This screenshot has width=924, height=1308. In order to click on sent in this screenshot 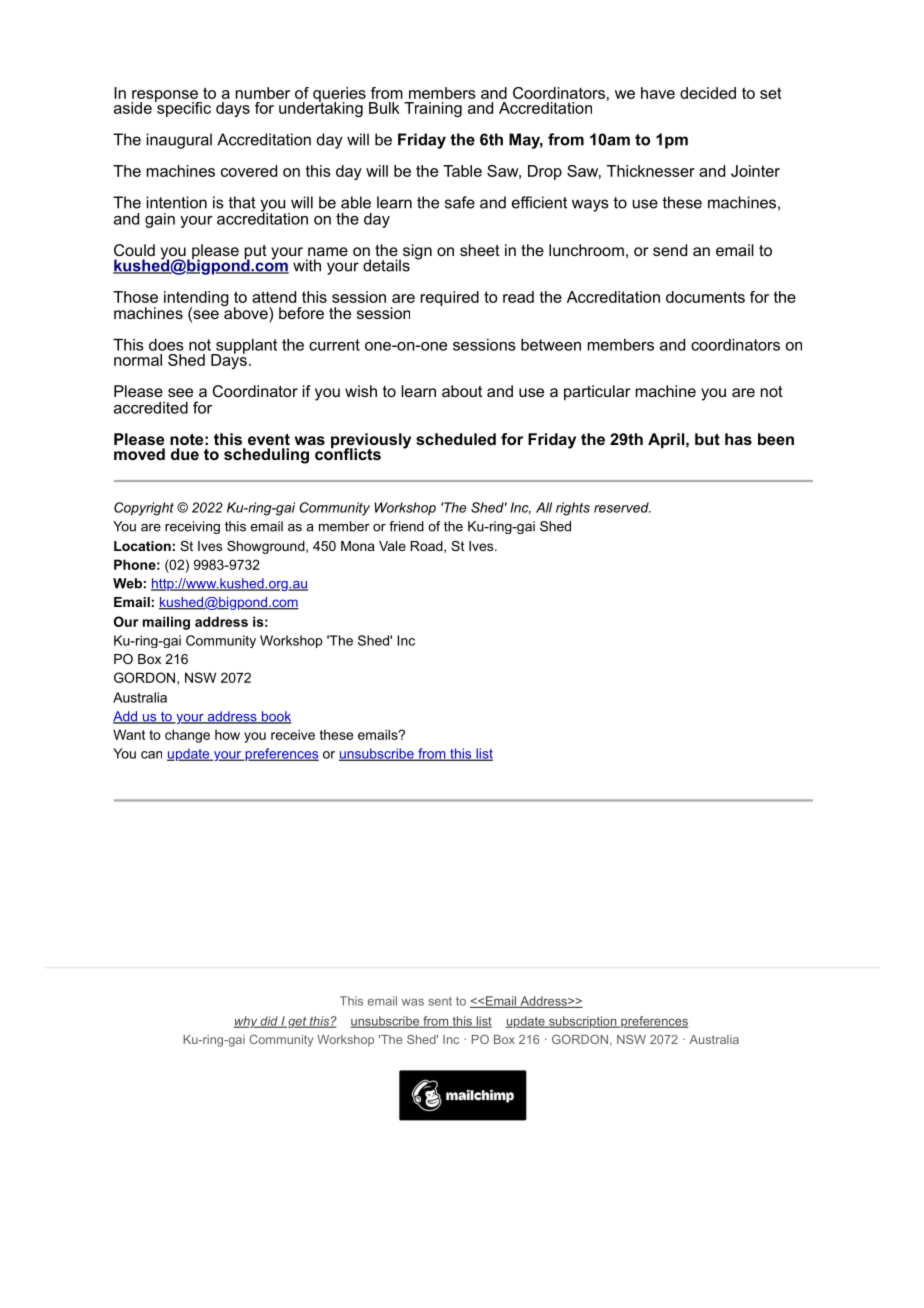, I will do `click(440, 1001)`.
